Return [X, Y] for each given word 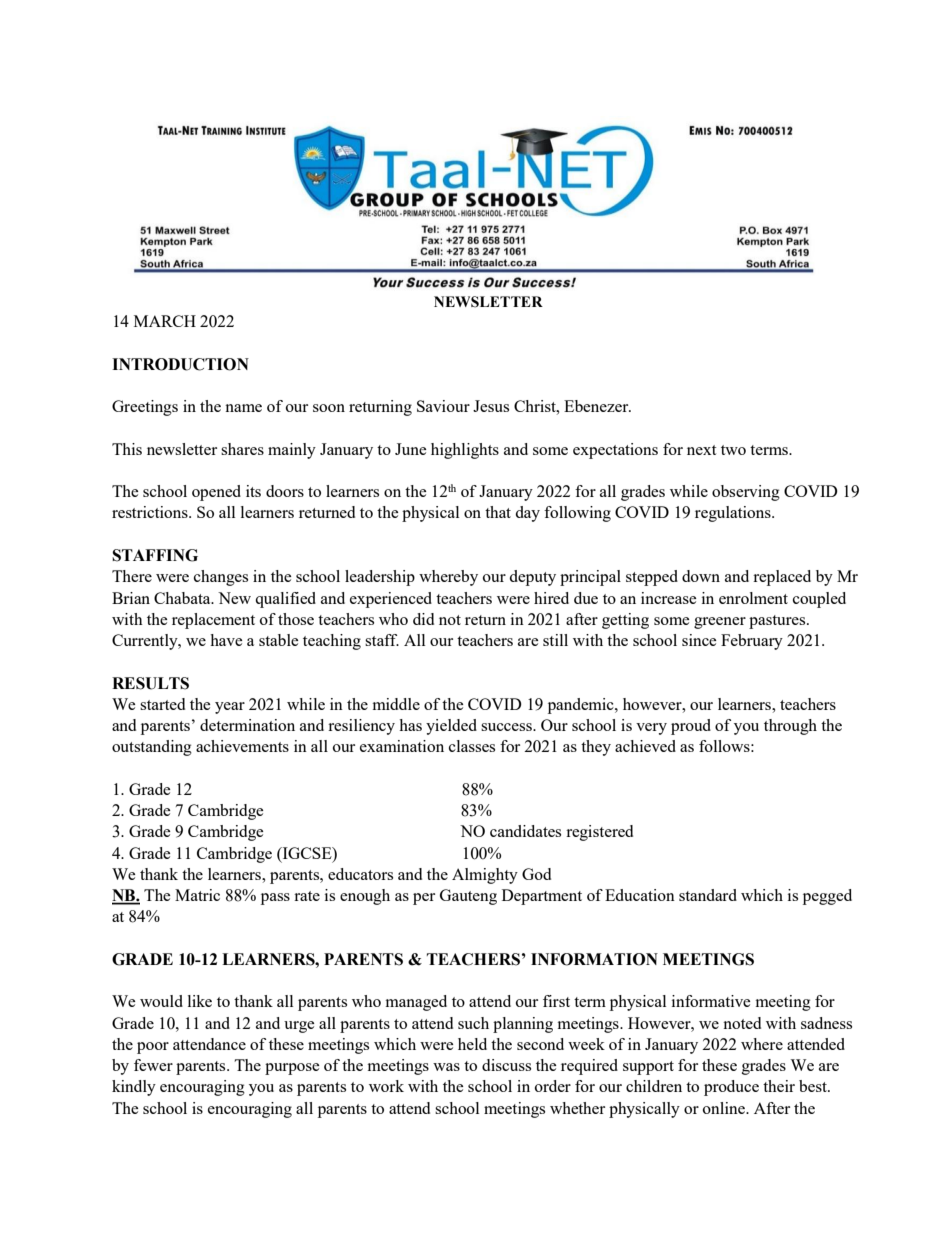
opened [216, 493]
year [230, 708]
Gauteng [468, 897]
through [790, 727]
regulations [734, 514]
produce [731, 1088]
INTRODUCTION [180, 364]
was [446, 1067]
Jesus [491, 406]
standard [708, 895]
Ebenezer [597, 406]
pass [275, 899]
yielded [451, 727]
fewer [153, 1065]
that [498, 512]
